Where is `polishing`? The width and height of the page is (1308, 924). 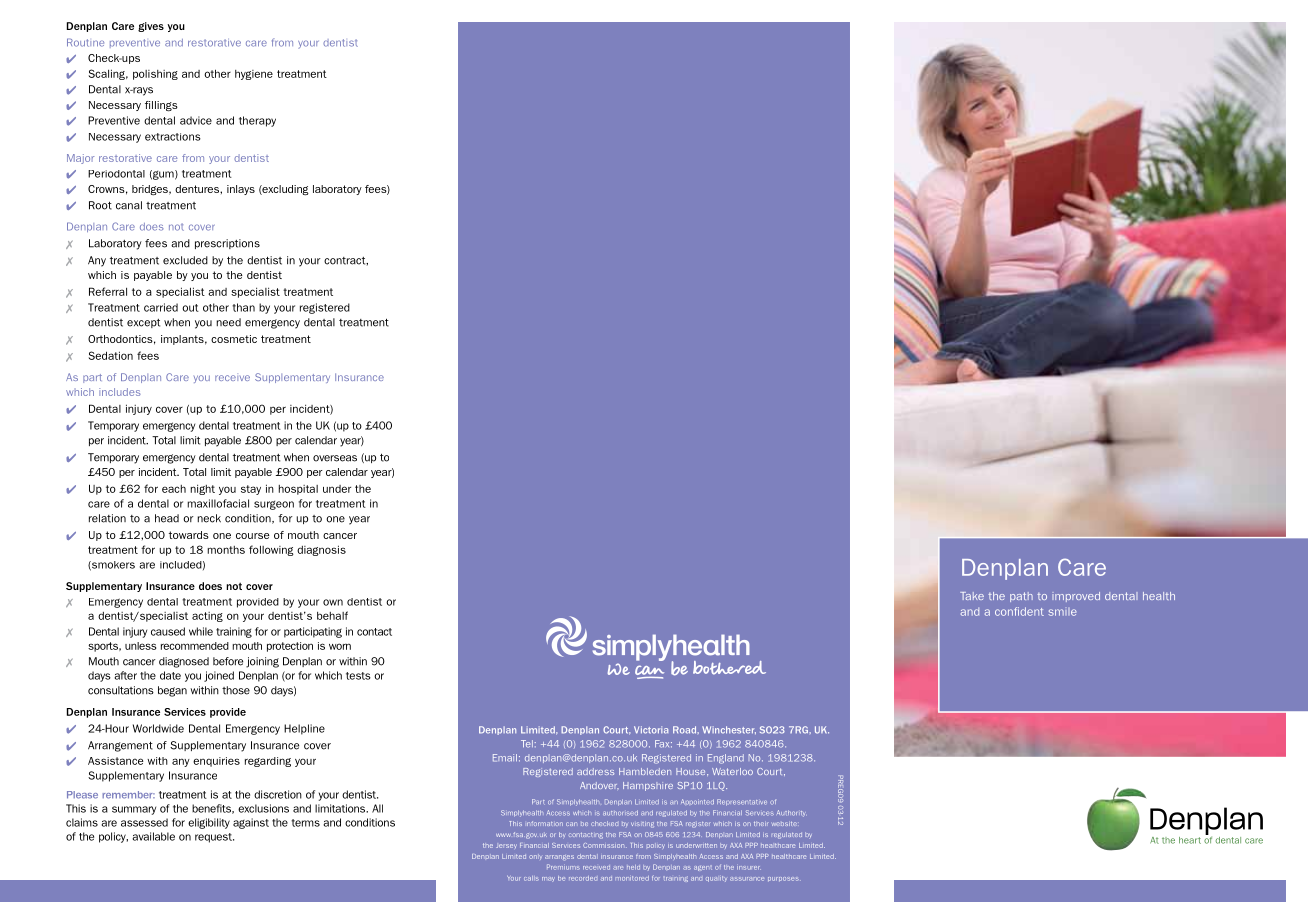 polishing is located at coordinates (155, 75).
